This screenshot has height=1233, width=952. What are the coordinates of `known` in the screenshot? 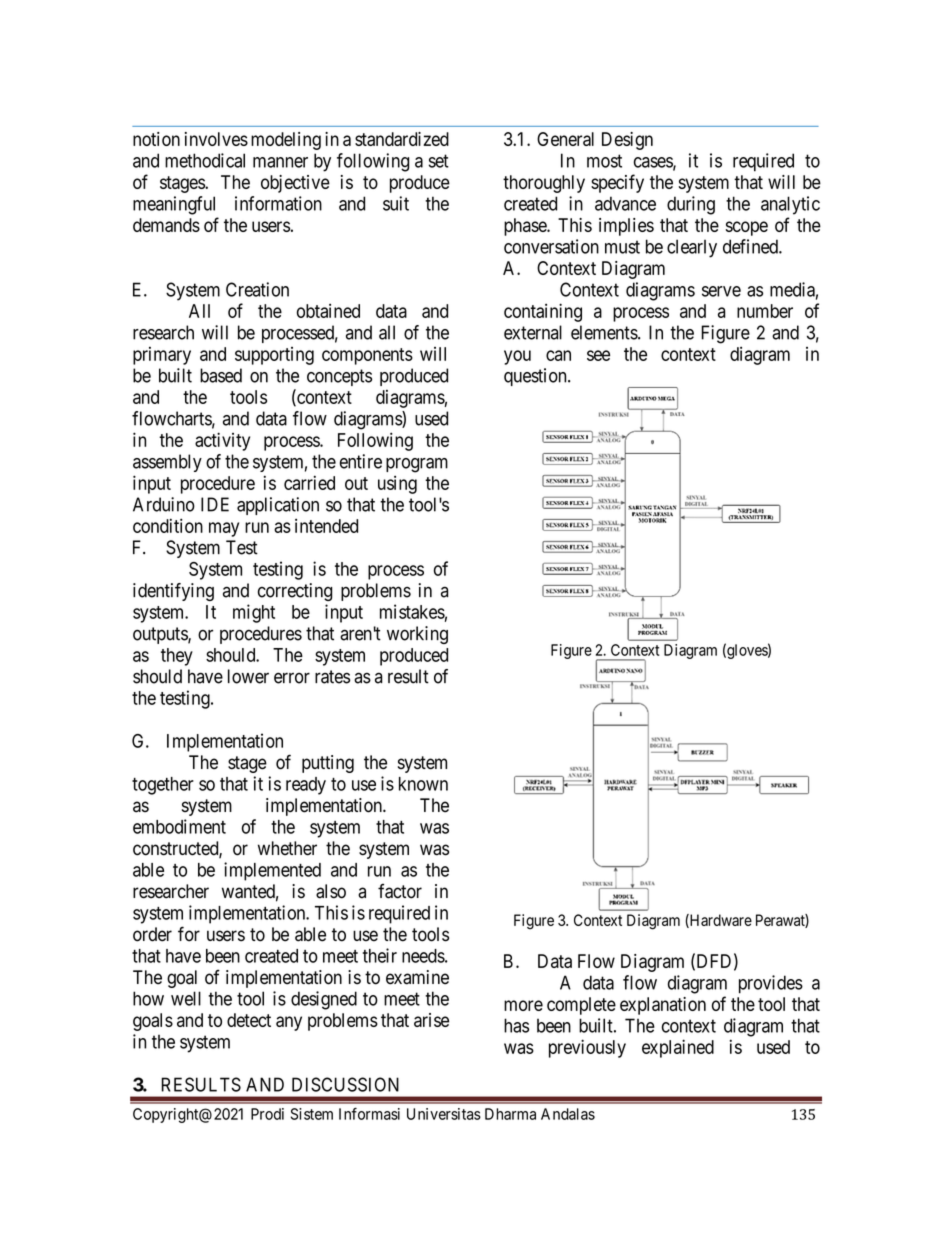 It's located at (423, 784).
